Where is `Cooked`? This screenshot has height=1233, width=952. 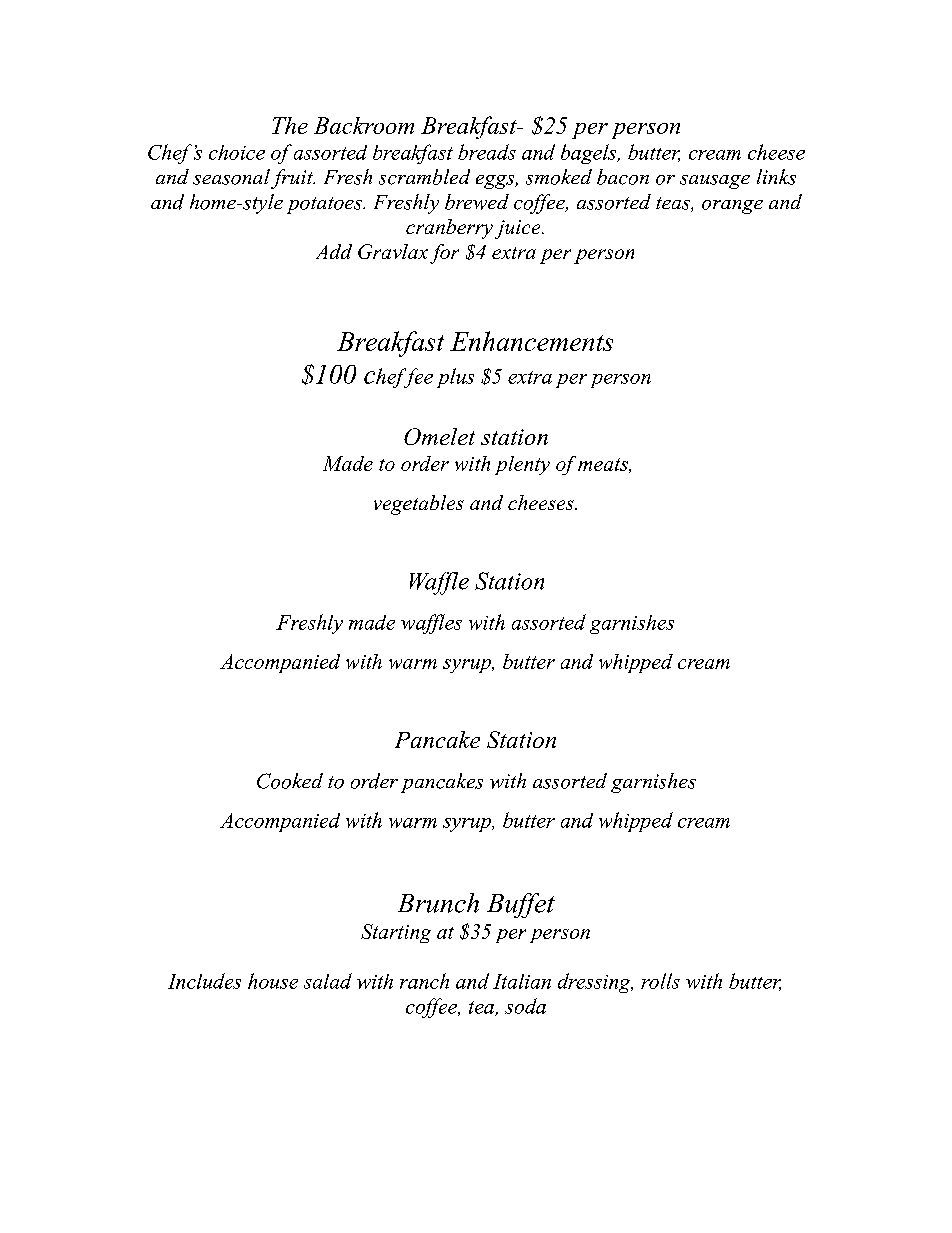
Cooked is located at coordinates (290, 781).
